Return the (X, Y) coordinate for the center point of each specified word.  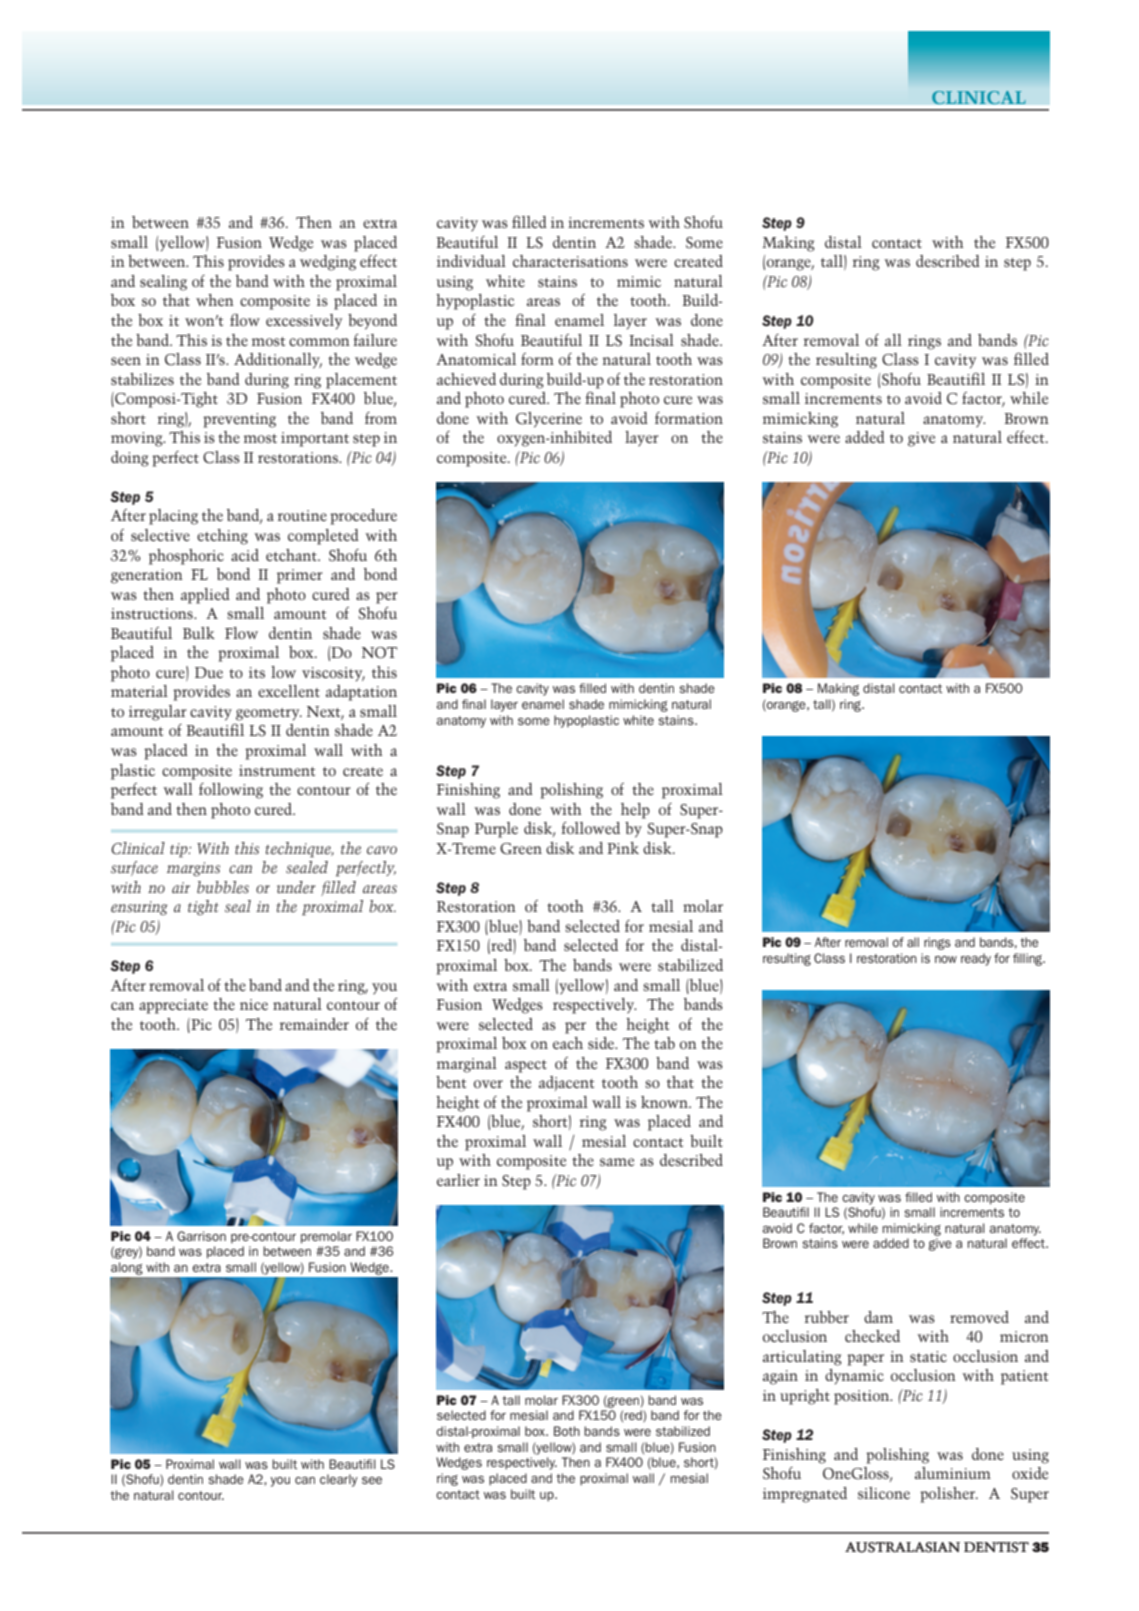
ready (976, 959)
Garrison (201, 1236)
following (231, 791)
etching (222, 537)
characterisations (570, 261)
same (617, 1162)
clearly (339, 1480)
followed (590, 828)
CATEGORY (979, 98)
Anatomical (476, 359)
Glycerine (549, 420)
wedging (328, 263)
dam (878, 1317)
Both (567, 1431)
